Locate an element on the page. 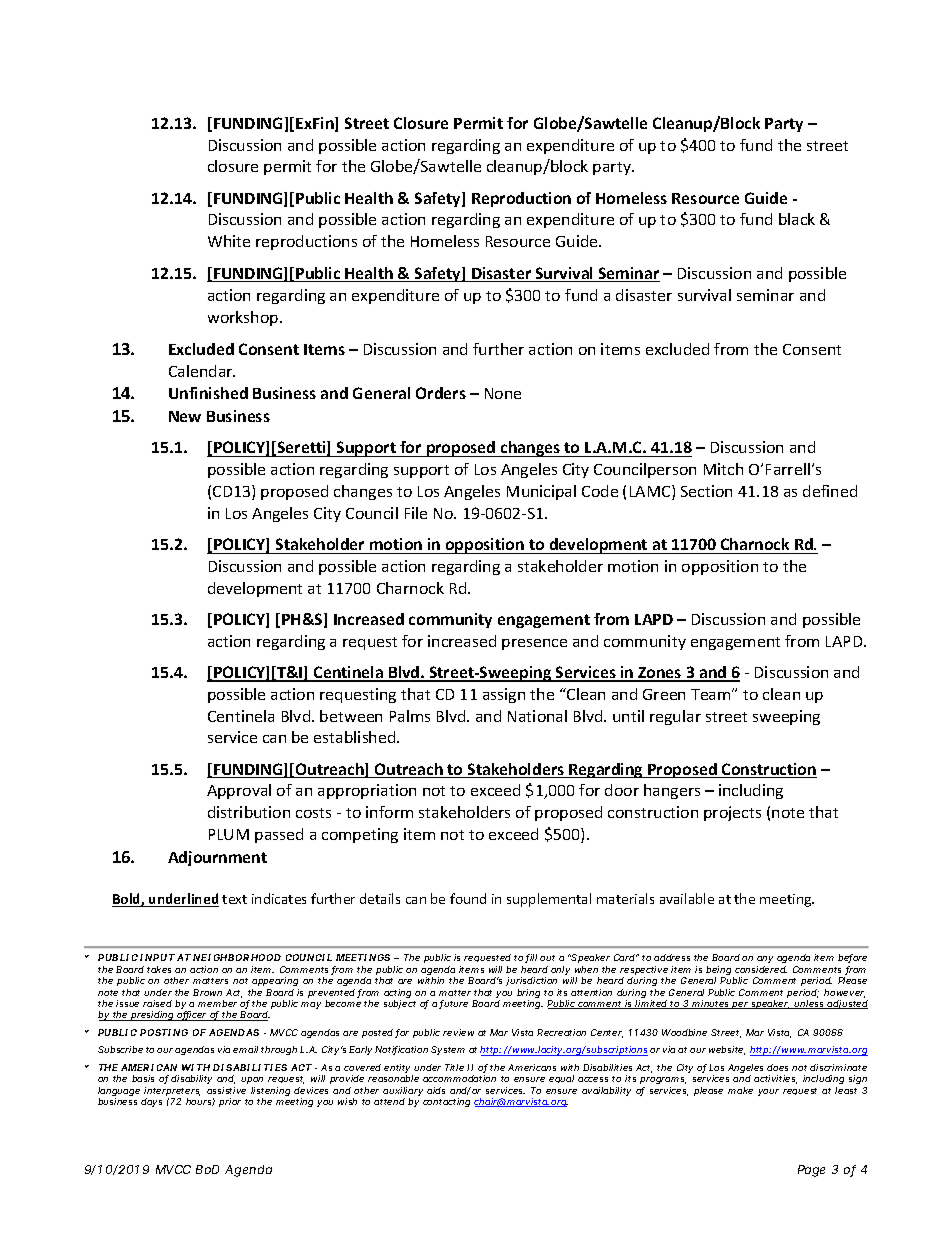  projects is located at coordinates (732, 813).
